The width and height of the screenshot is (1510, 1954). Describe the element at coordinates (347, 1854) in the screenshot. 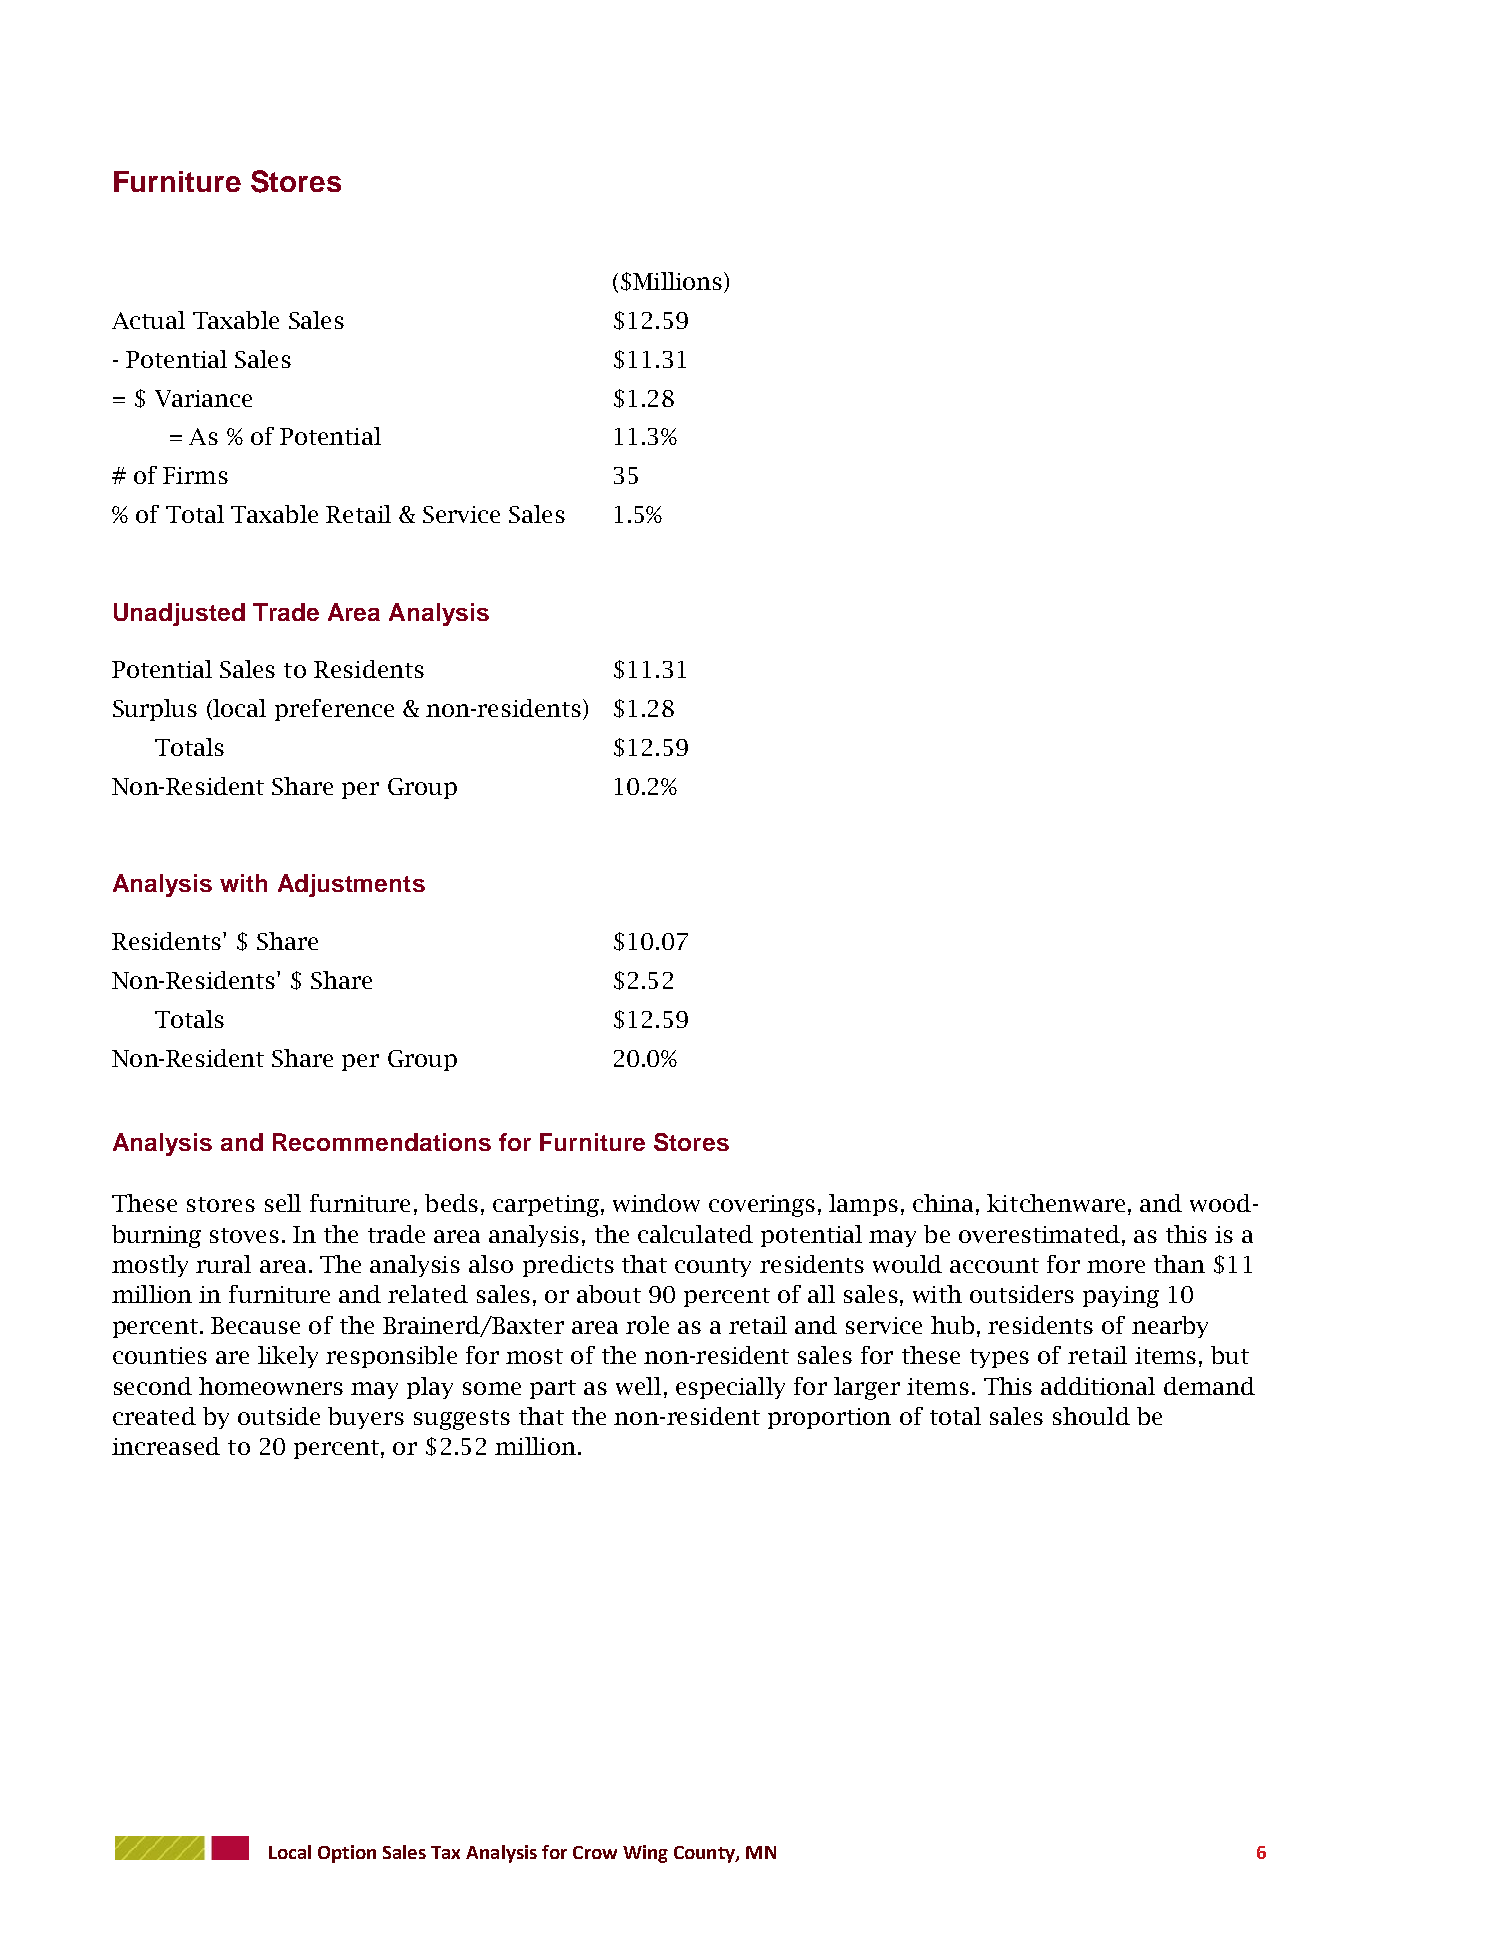

I see `Option` at that location.
